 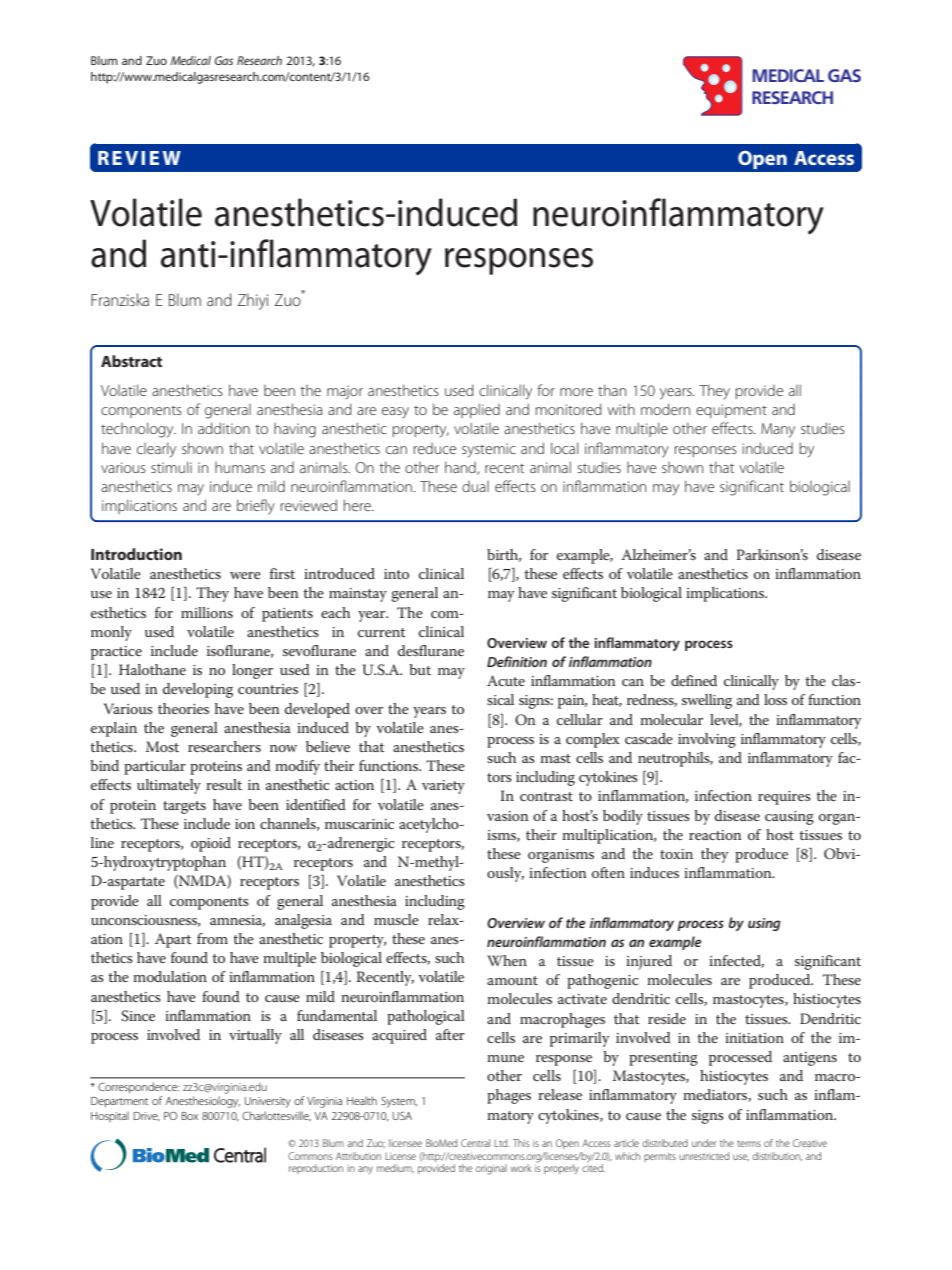 What do you see at coordinates (396, 919) in the screenshot?
I see `muscle` at bounding box center [396, 919].
